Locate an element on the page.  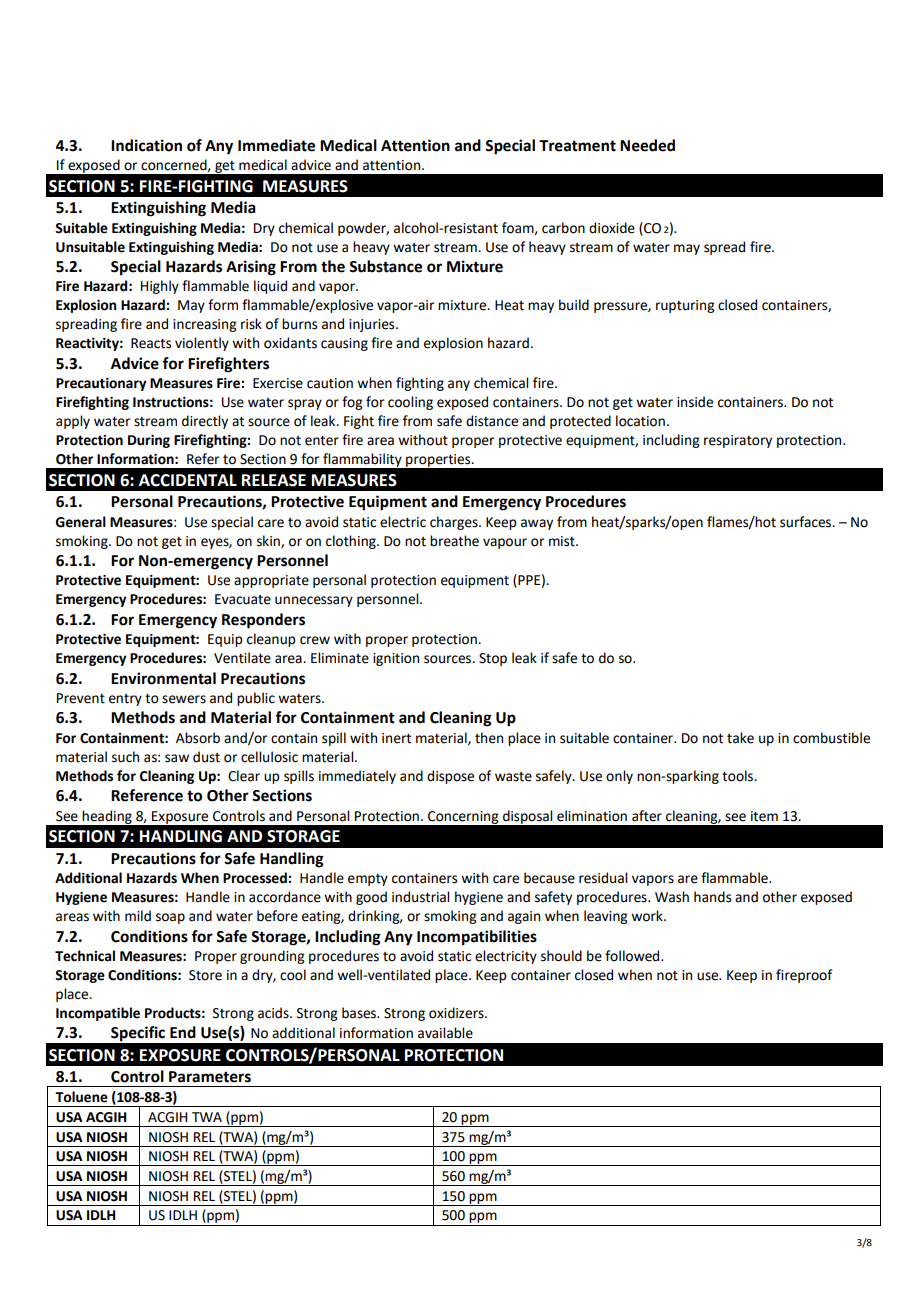
followed is located at coordinates (633, 956).
